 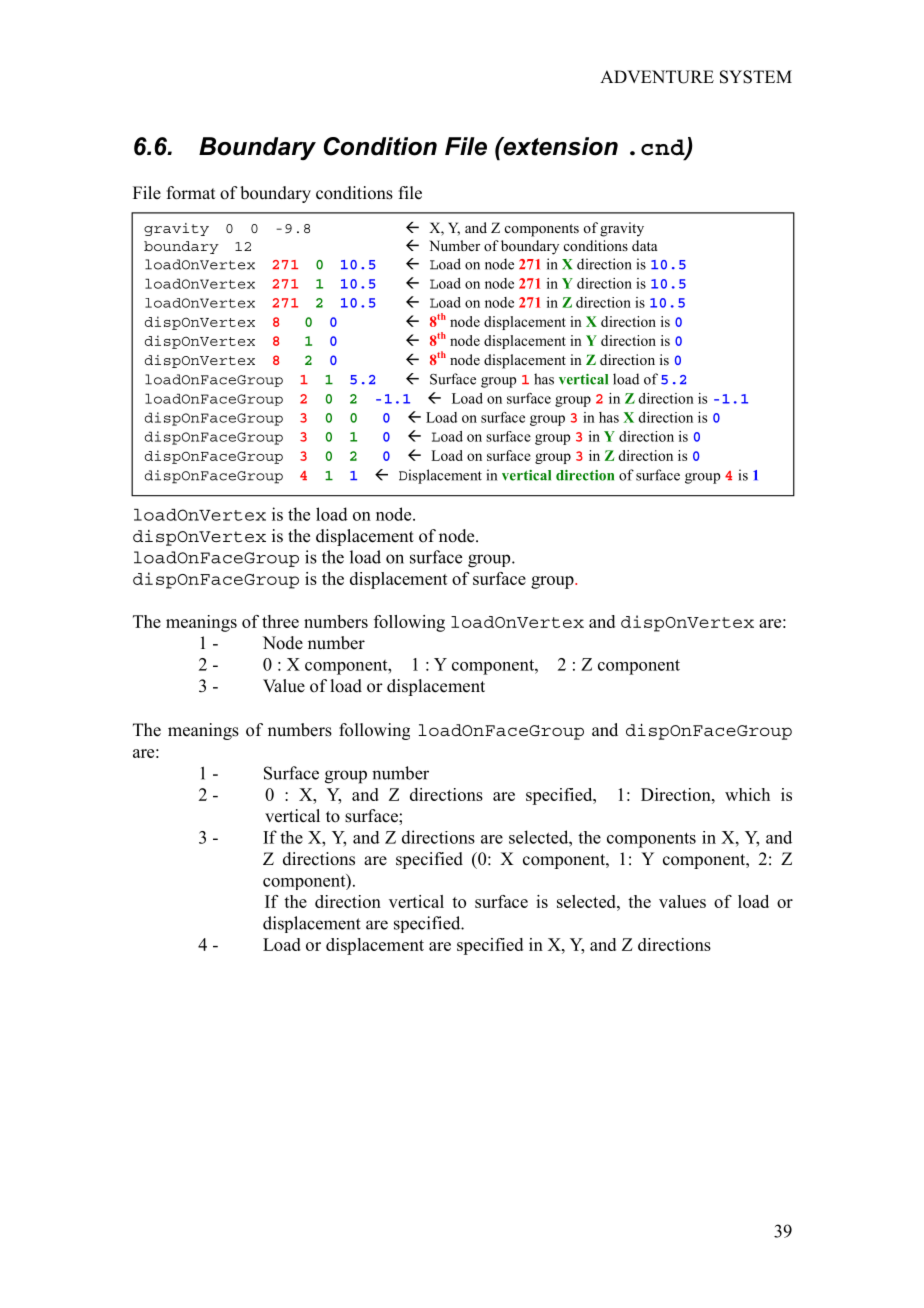 What do you see at coordinates (756, 77) in the image?
I see `SYSTEM` at bounding box center [756, 77].
